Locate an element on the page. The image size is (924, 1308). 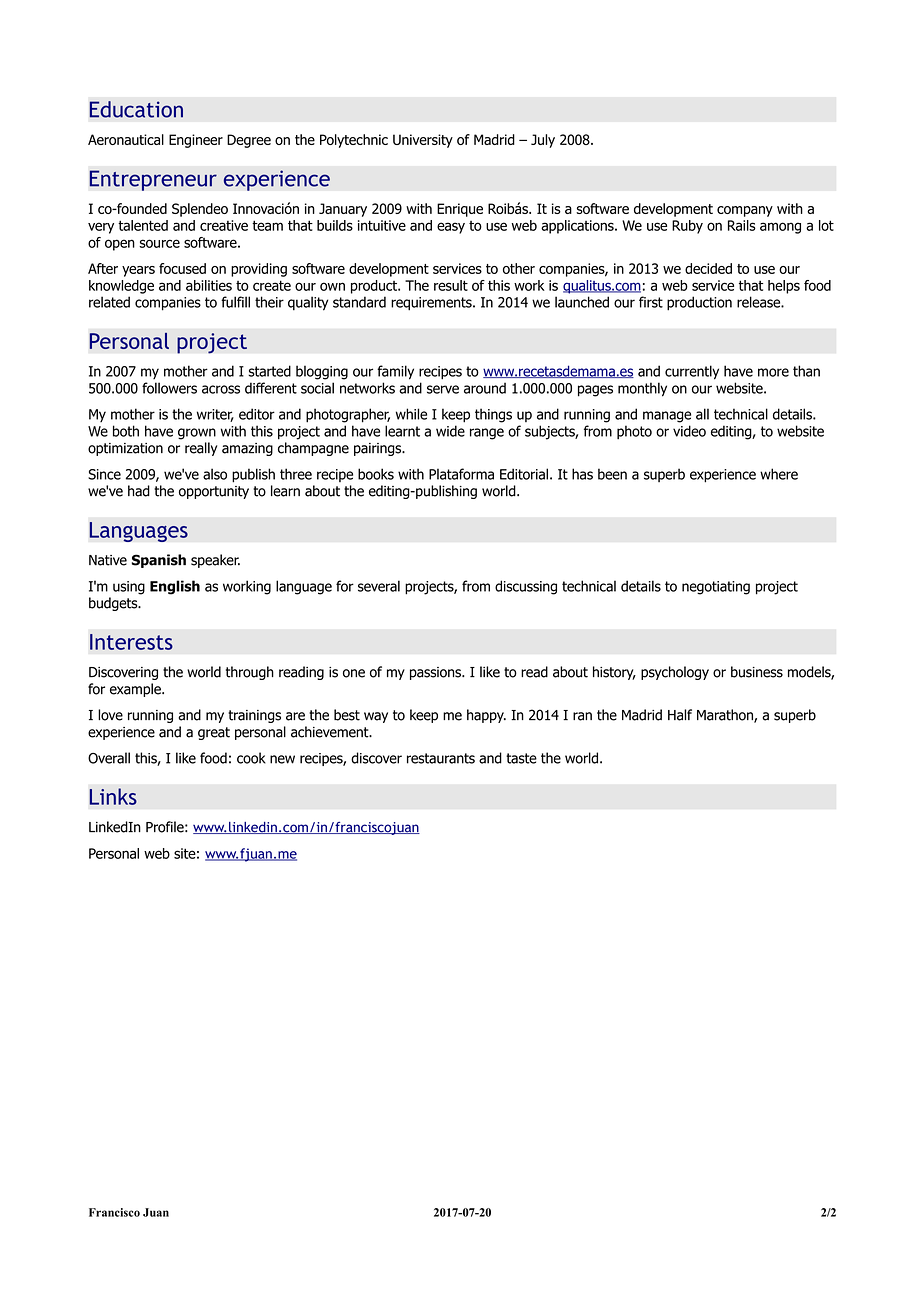
discussing is located at coordinates (526, 587).
